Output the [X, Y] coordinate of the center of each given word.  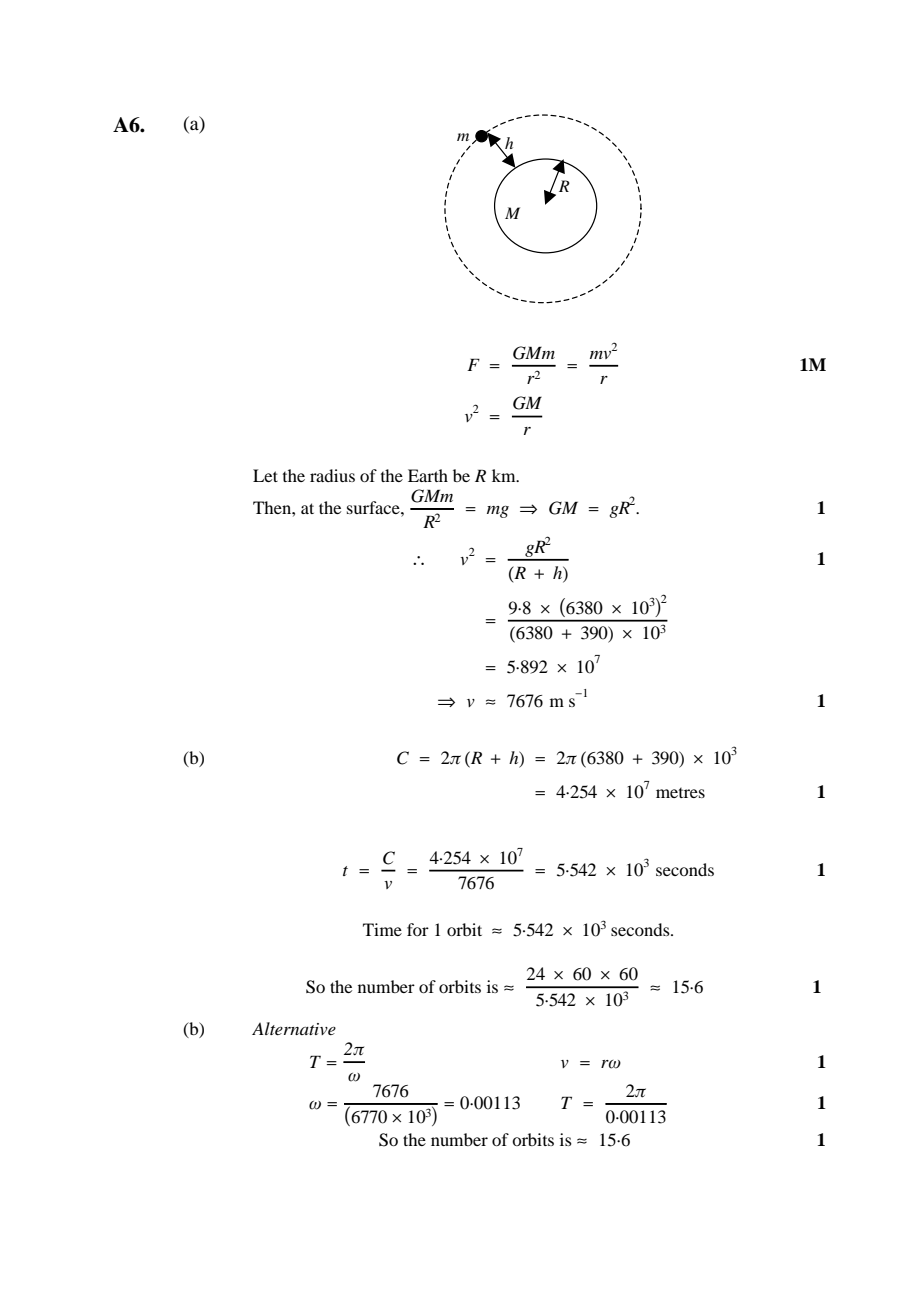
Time [382, 929]
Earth [428, 475]
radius [332, 475]
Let [265, 475]
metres [680, 793]
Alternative [294, 1028]
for [418, 929]
